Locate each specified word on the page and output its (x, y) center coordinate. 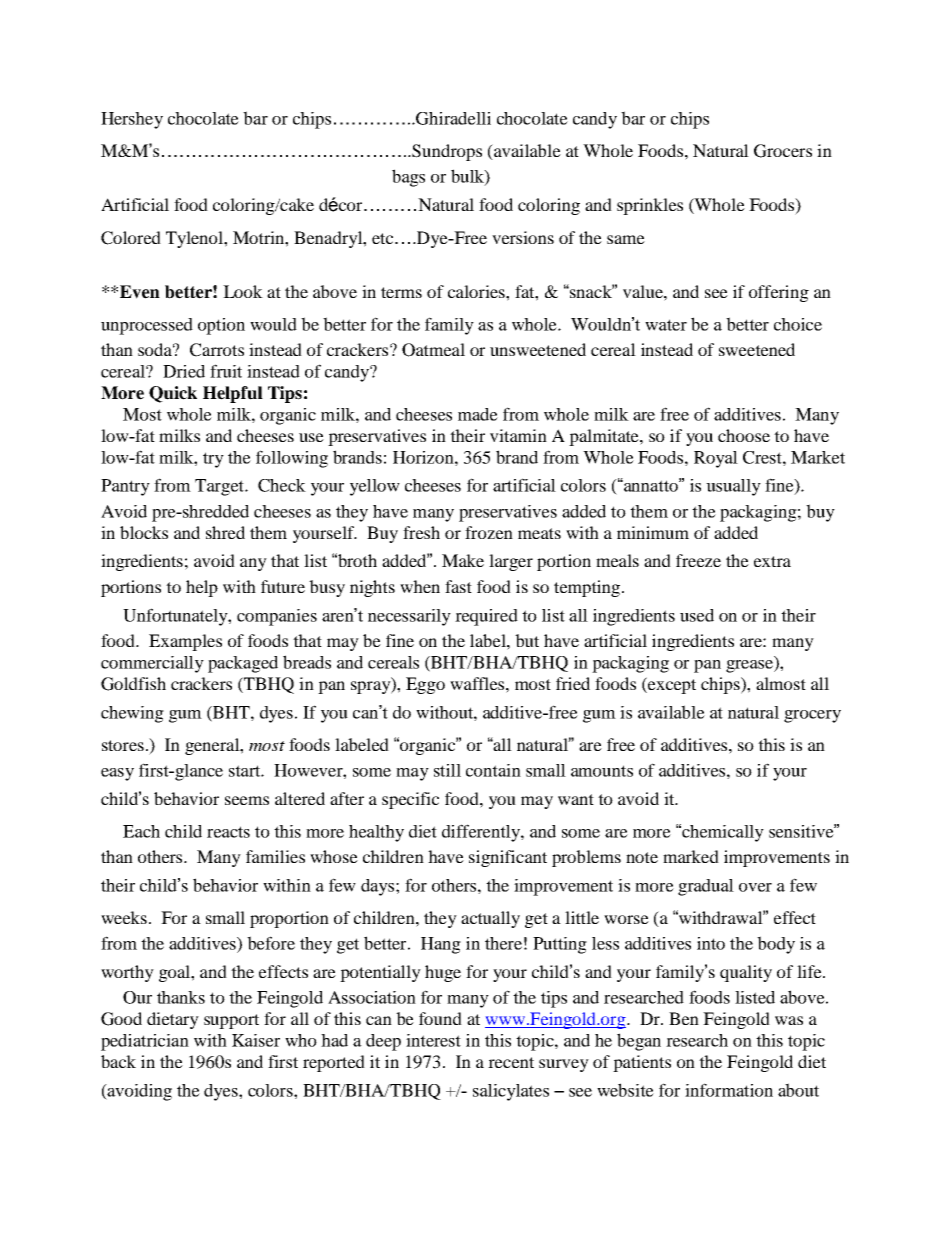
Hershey (132, 120)
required (486, 617)
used (697, 615)
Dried (184, 371)
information (729, 1090)
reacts (228, 832)
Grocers (783, 151)
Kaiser (256, 1040)
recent (511, 1062)
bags (408, 178)
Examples (185, 642)
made (478, 414)
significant (508, 858)
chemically (722, 833)
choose (744, 435)
